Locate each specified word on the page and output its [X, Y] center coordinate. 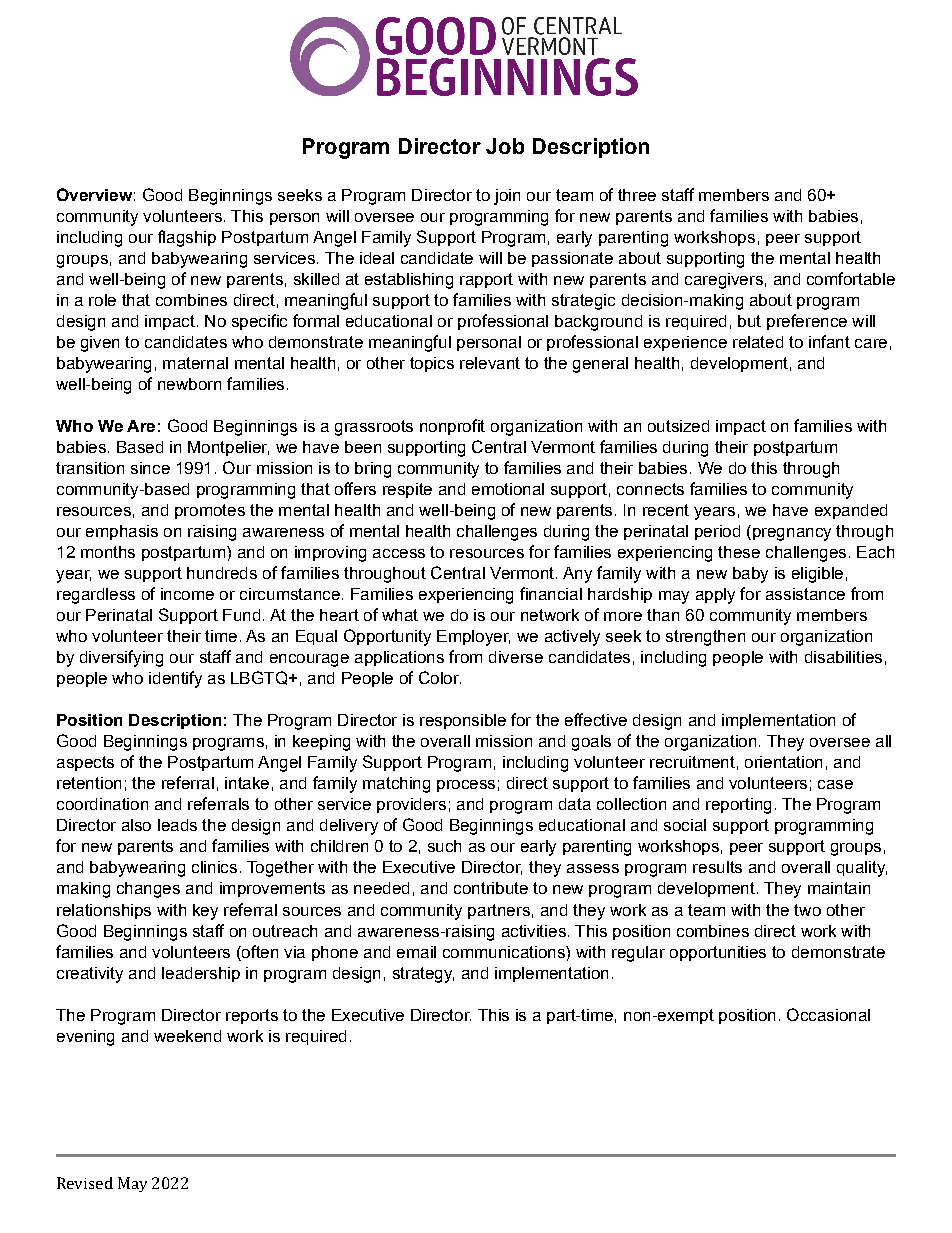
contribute [491, 888]
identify [175, 679]
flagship [187, 238]
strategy [423, 975]
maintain [839, 888]
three [637, 195]
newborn [189, 384]
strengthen [705, 638]
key [205, 912]
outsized [678, 426]
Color [440, 677]
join [507, 197]
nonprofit [452, 427]
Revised [85, 1183]
